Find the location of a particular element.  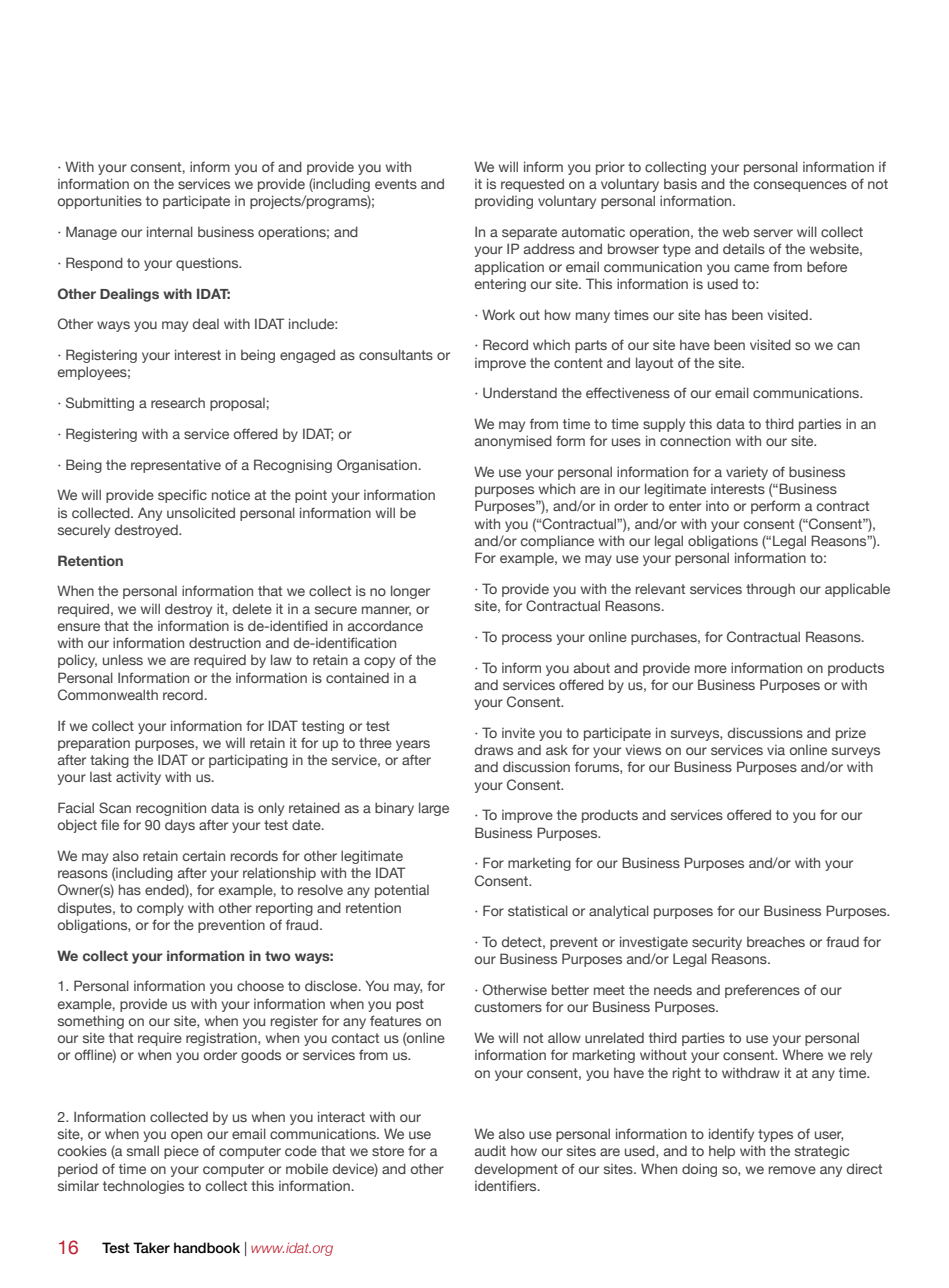

Commonwealth is located at coordinates (108, 694).
